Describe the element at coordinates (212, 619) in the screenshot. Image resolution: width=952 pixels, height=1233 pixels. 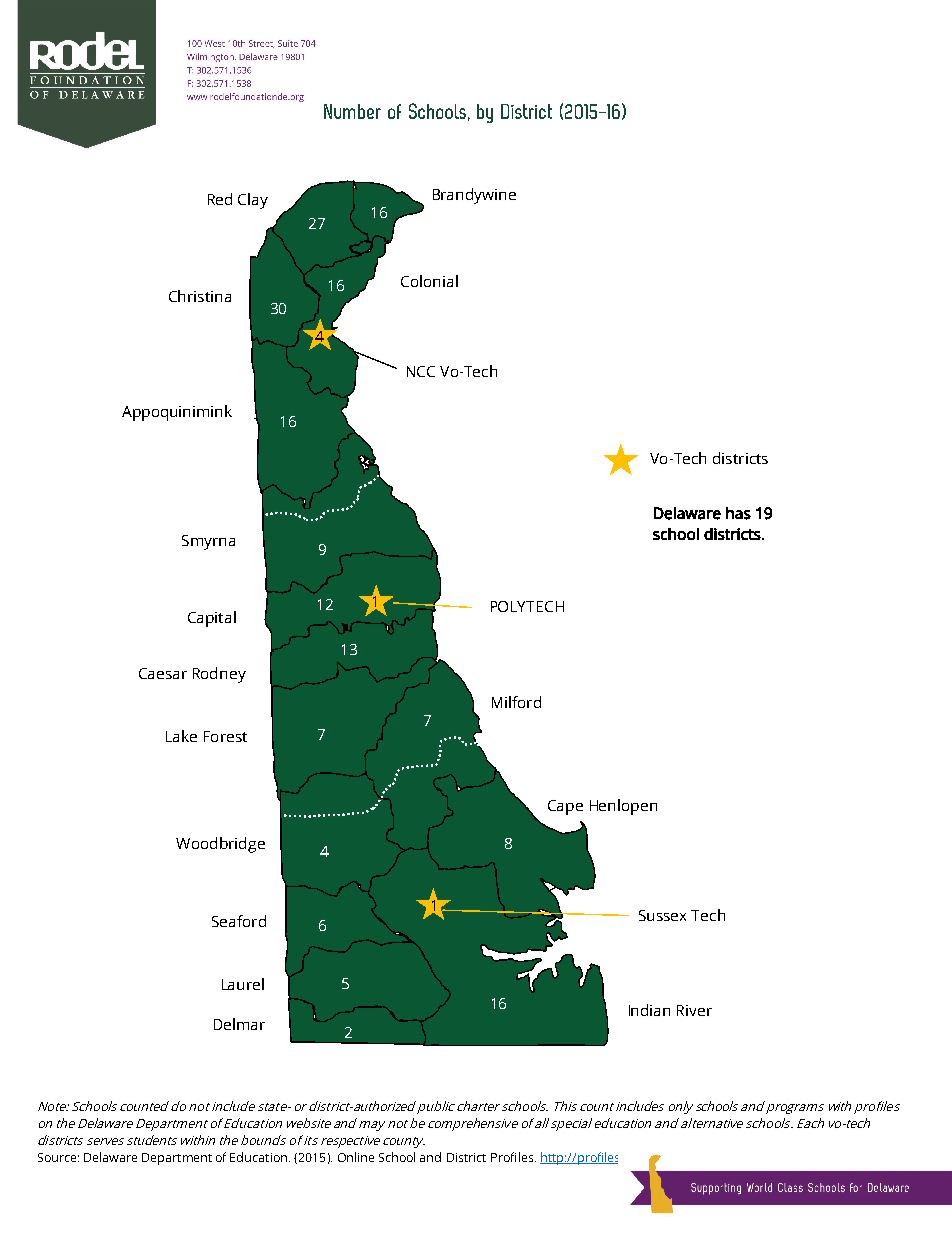
I see `Capital` at that location.
